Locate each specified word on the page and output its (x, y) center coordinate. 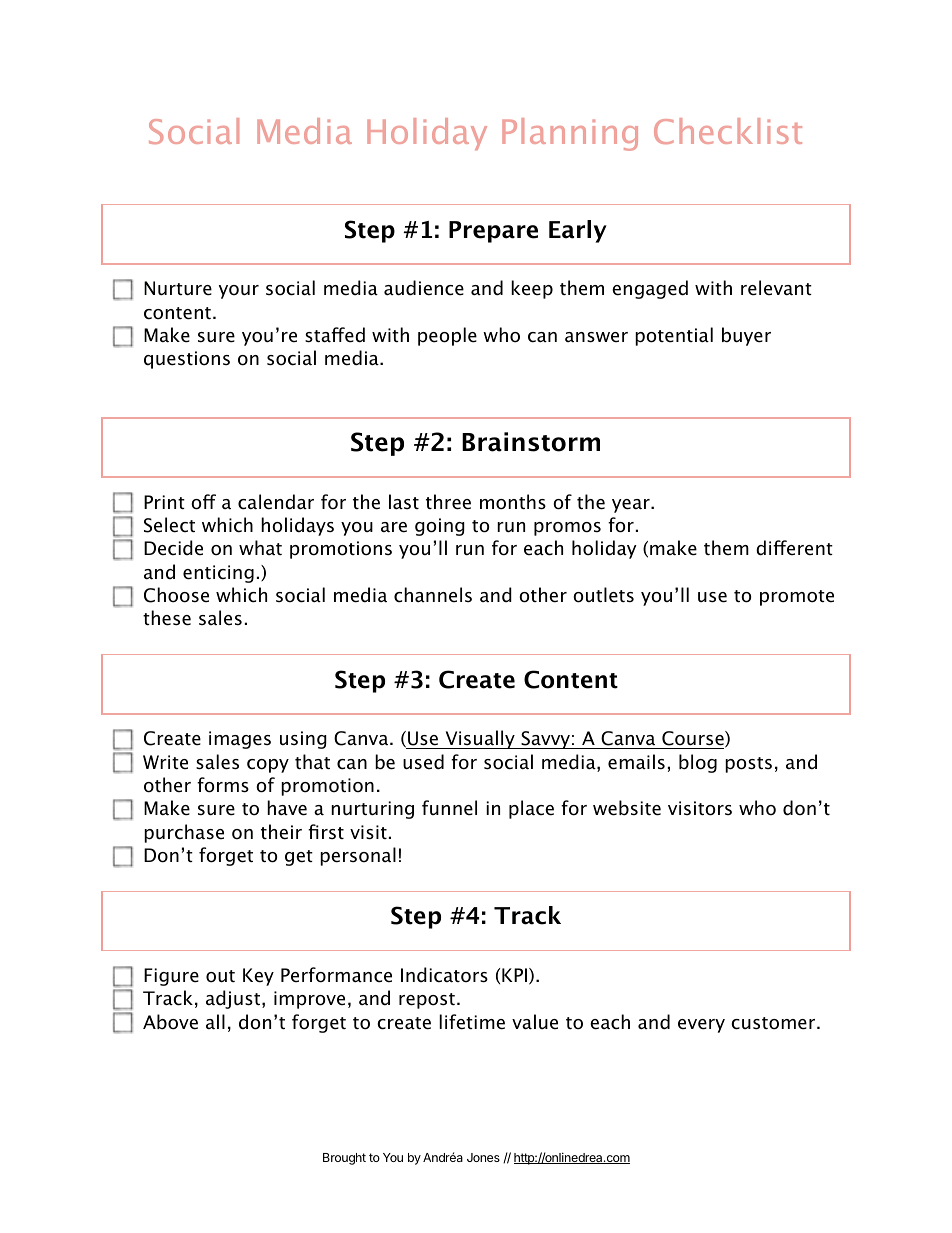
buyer (746, 336)
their (281, 832)
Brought (344, 1159)
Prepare (493, 232)
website (627, 808)
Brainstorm (531, 442)
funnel (449, 808)
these (167, 618)
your (239, 292)
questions (187, 360)
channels (433, 595)
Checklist (728, 131)
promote (797, 598)
